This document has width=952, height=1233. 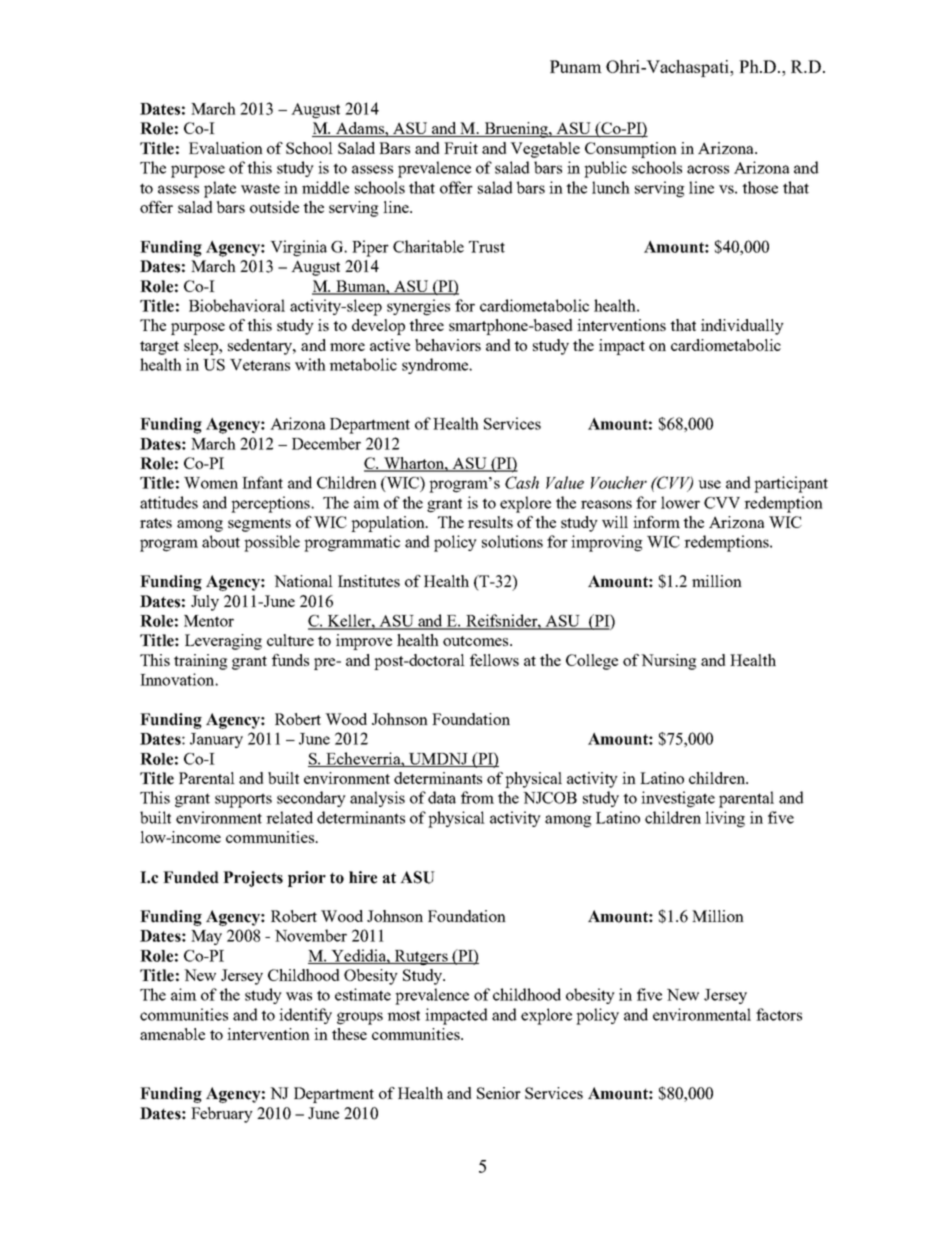 What do you see at coordinates (222, 1115) in the document?
I see `February` at bounding box center [222, 1115].
